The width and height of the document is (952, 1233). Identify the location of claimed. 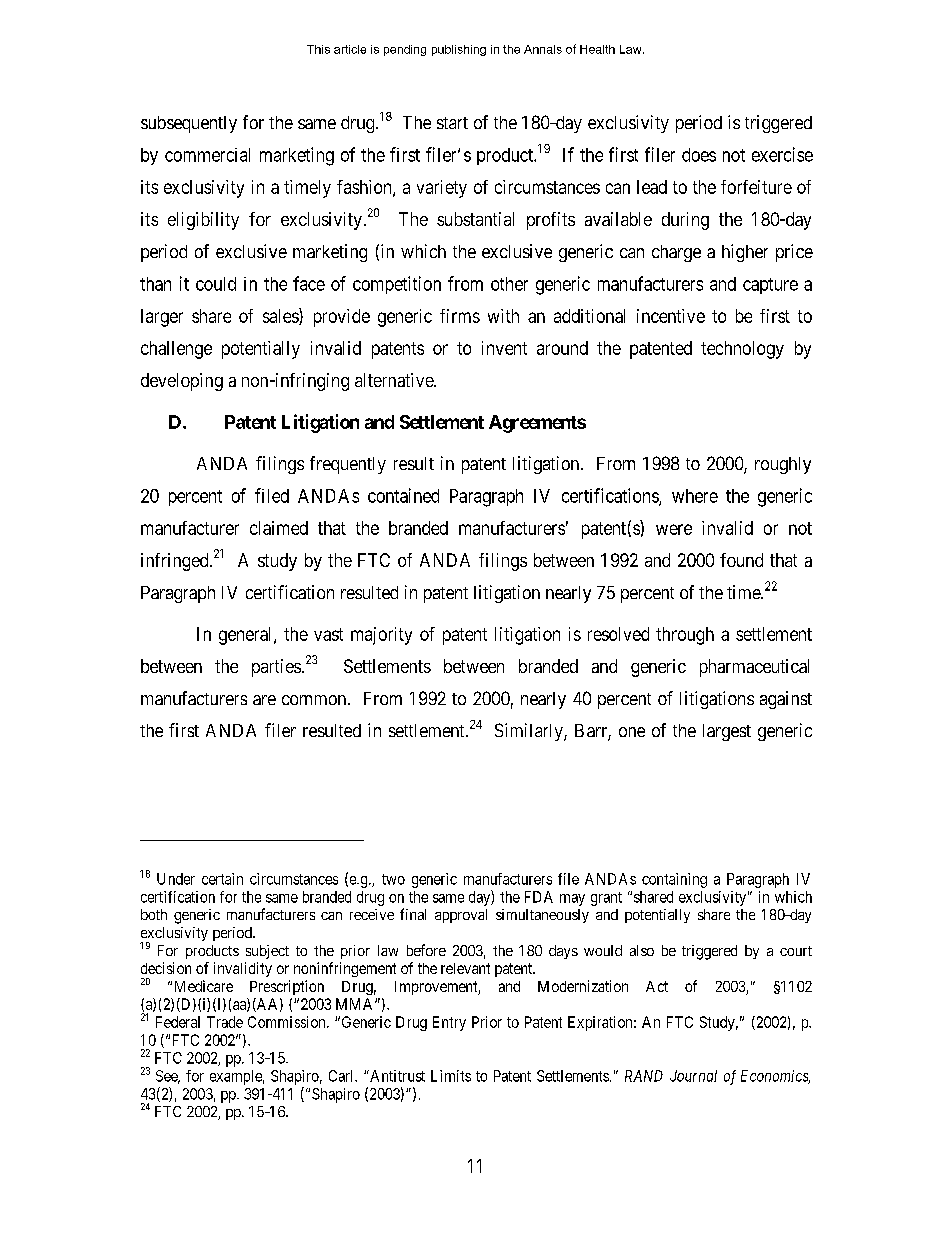
(279, 528).
